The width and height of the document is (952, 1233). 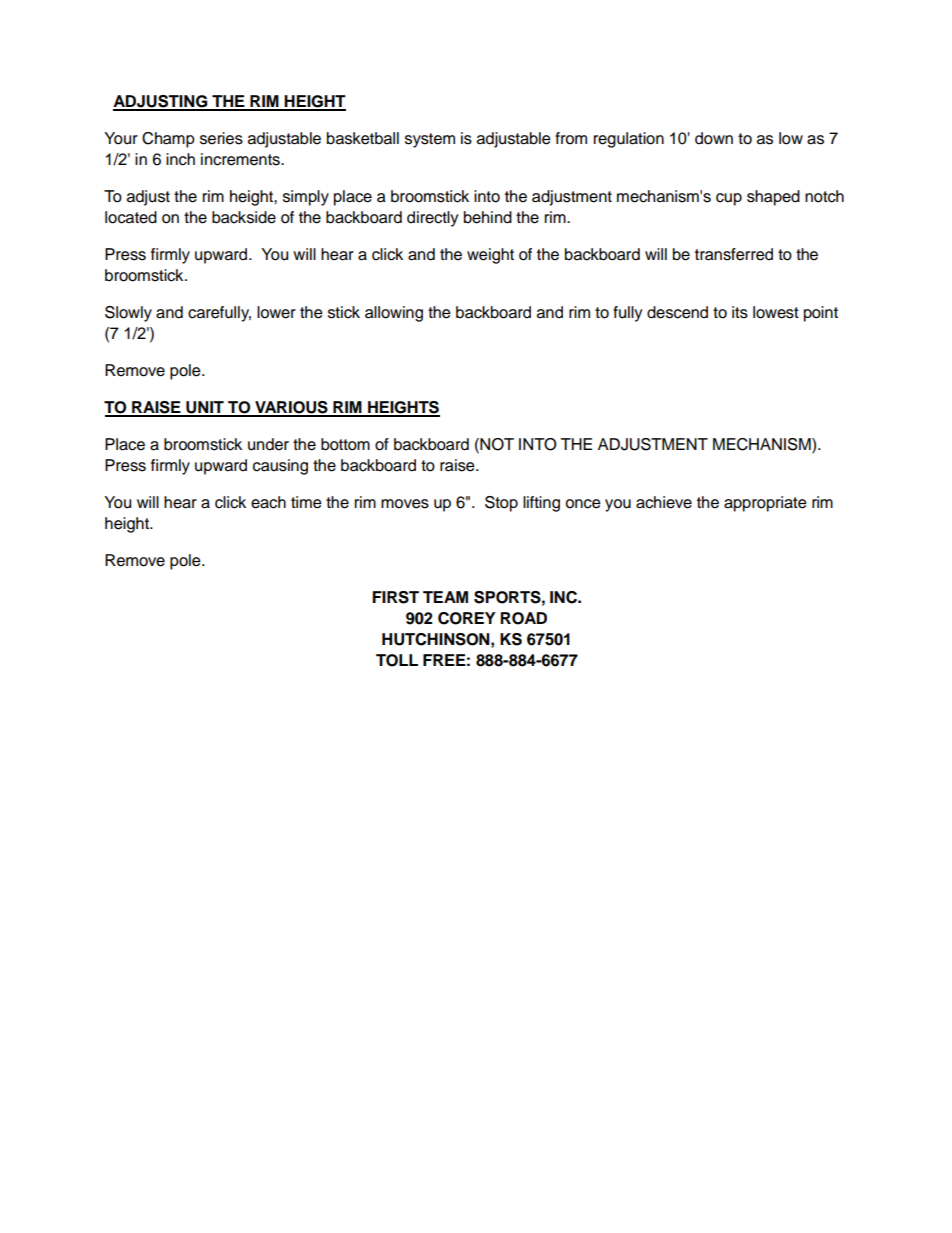 I want to click on down, so click(x=714, y=138).
